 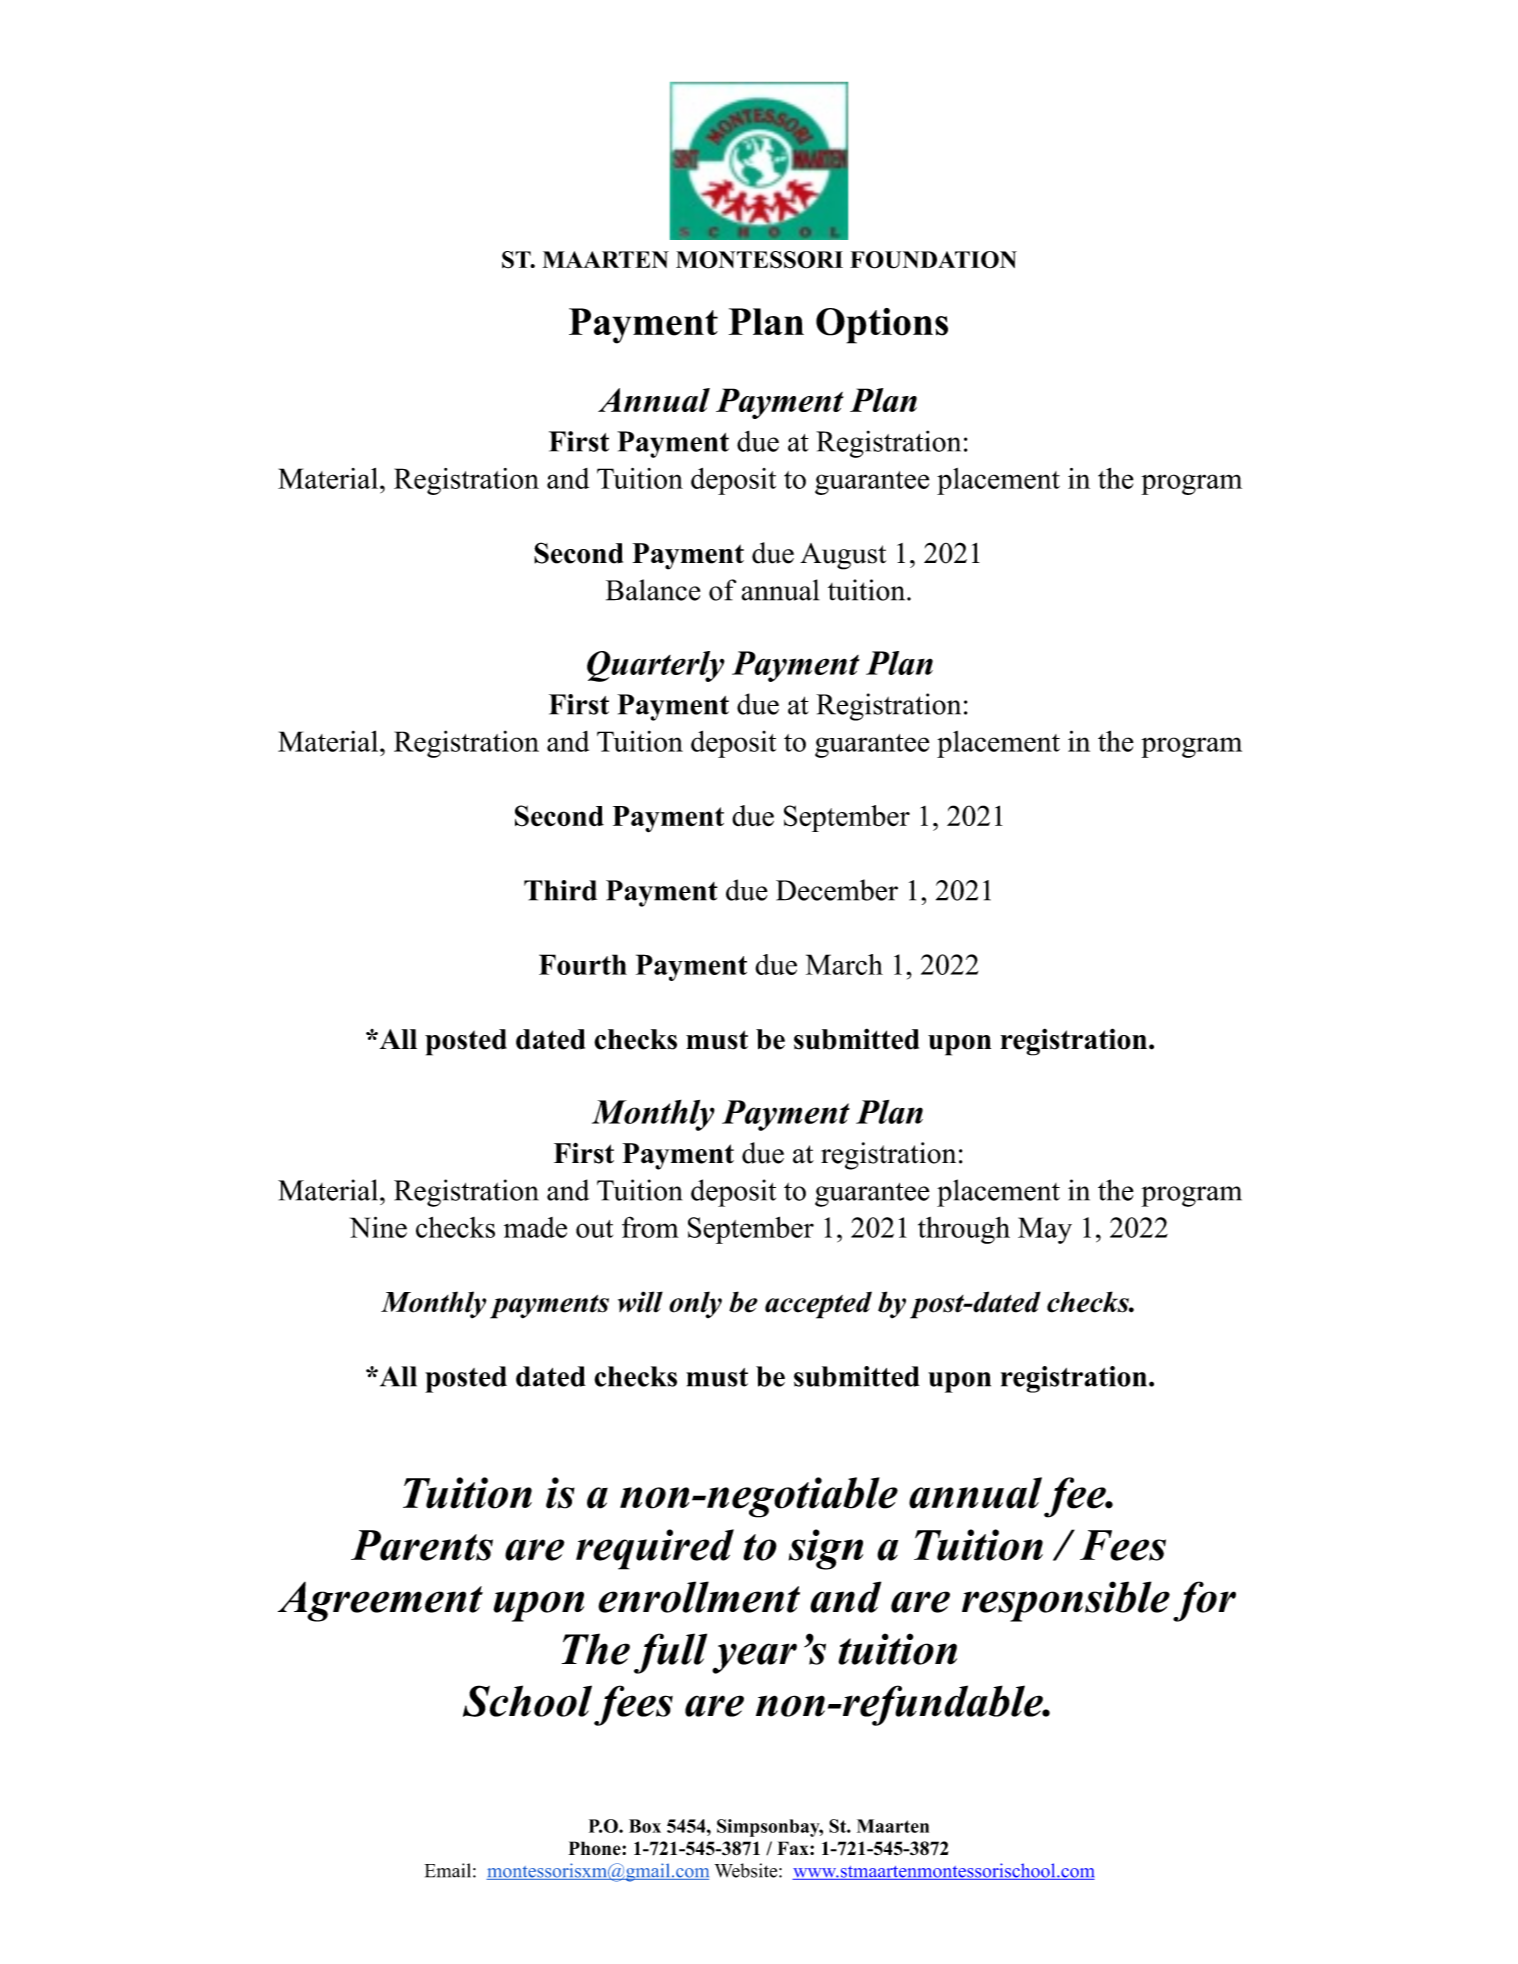 What do you see at coordinates (653, 590) in the screenshot?
I see `Balance` at bounding box center [653, 590].
